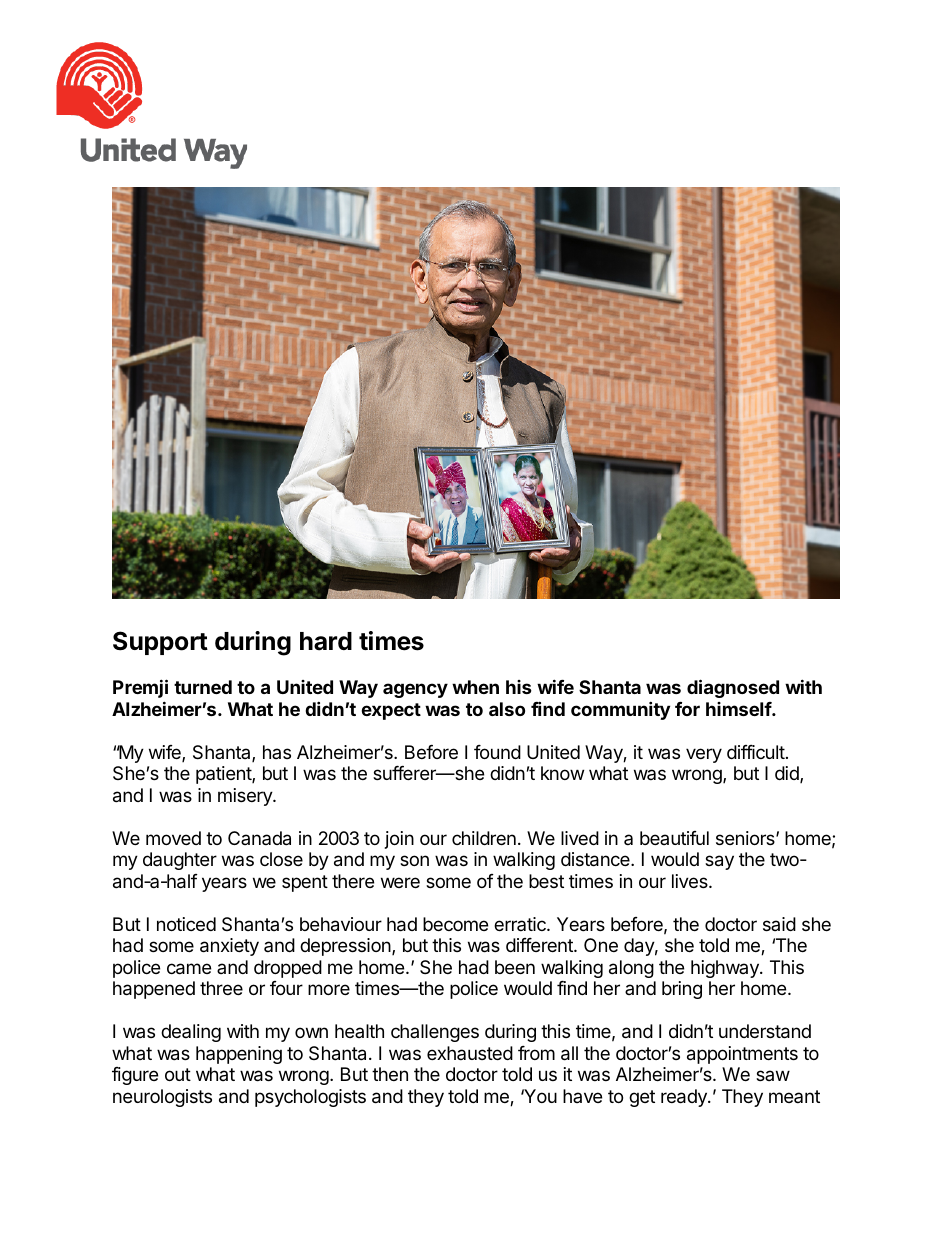 The image size is (952, 1233). Describe the element at coordinates (475, 687) in the page. I see `when` at that location.
